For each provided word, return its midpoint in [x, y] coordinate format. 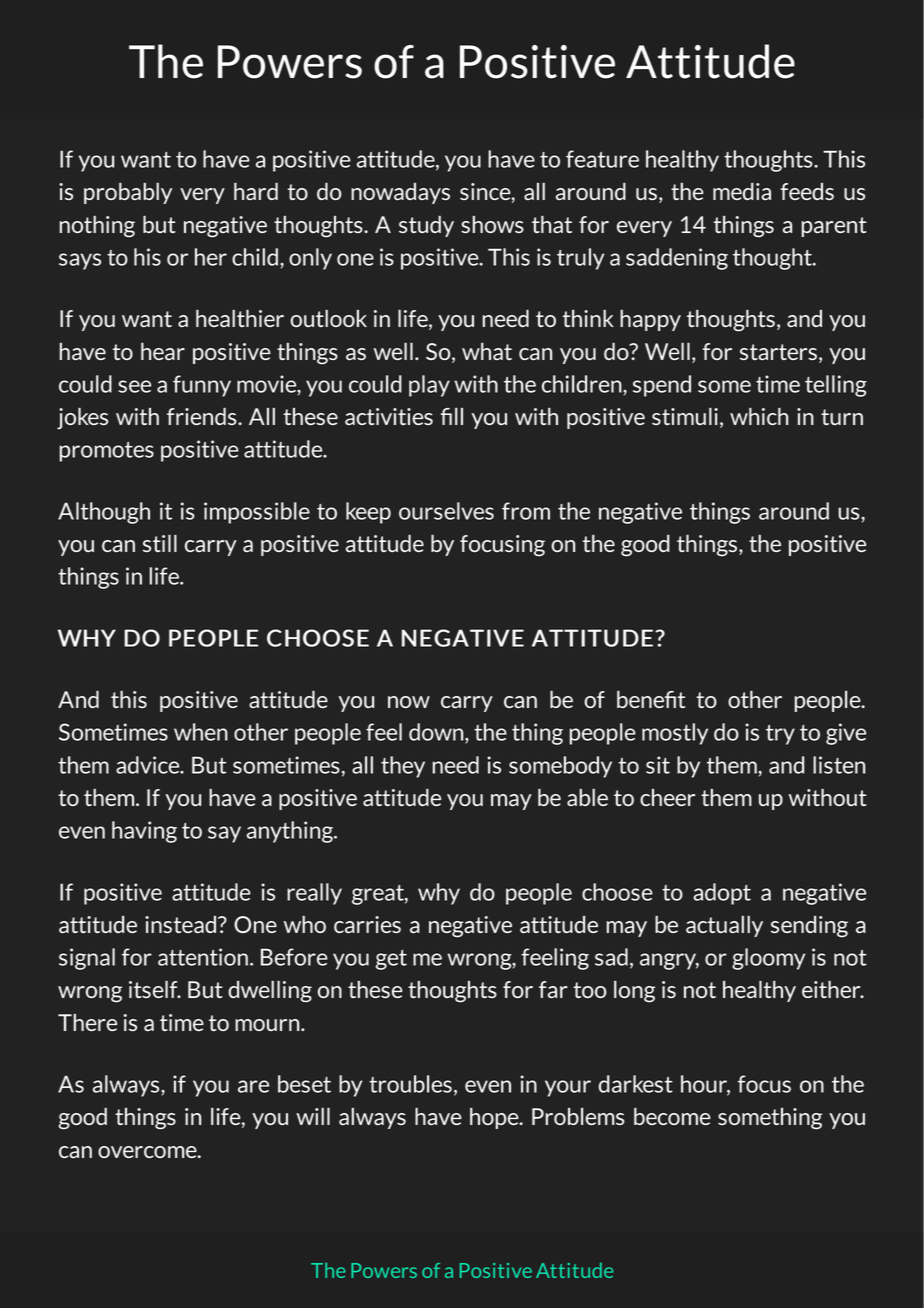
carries [367, 924]
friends [203, 416]
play [429, 386]
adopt [722, 894]
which [759, 416]
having [144, 832]
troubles [410, 1084]
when [201, 732]
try [780, 735]
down [437, 733]
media [742, 191]
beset [304, 1084]
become [672, 1116]
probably [128, 193]
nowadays [400, 193]
